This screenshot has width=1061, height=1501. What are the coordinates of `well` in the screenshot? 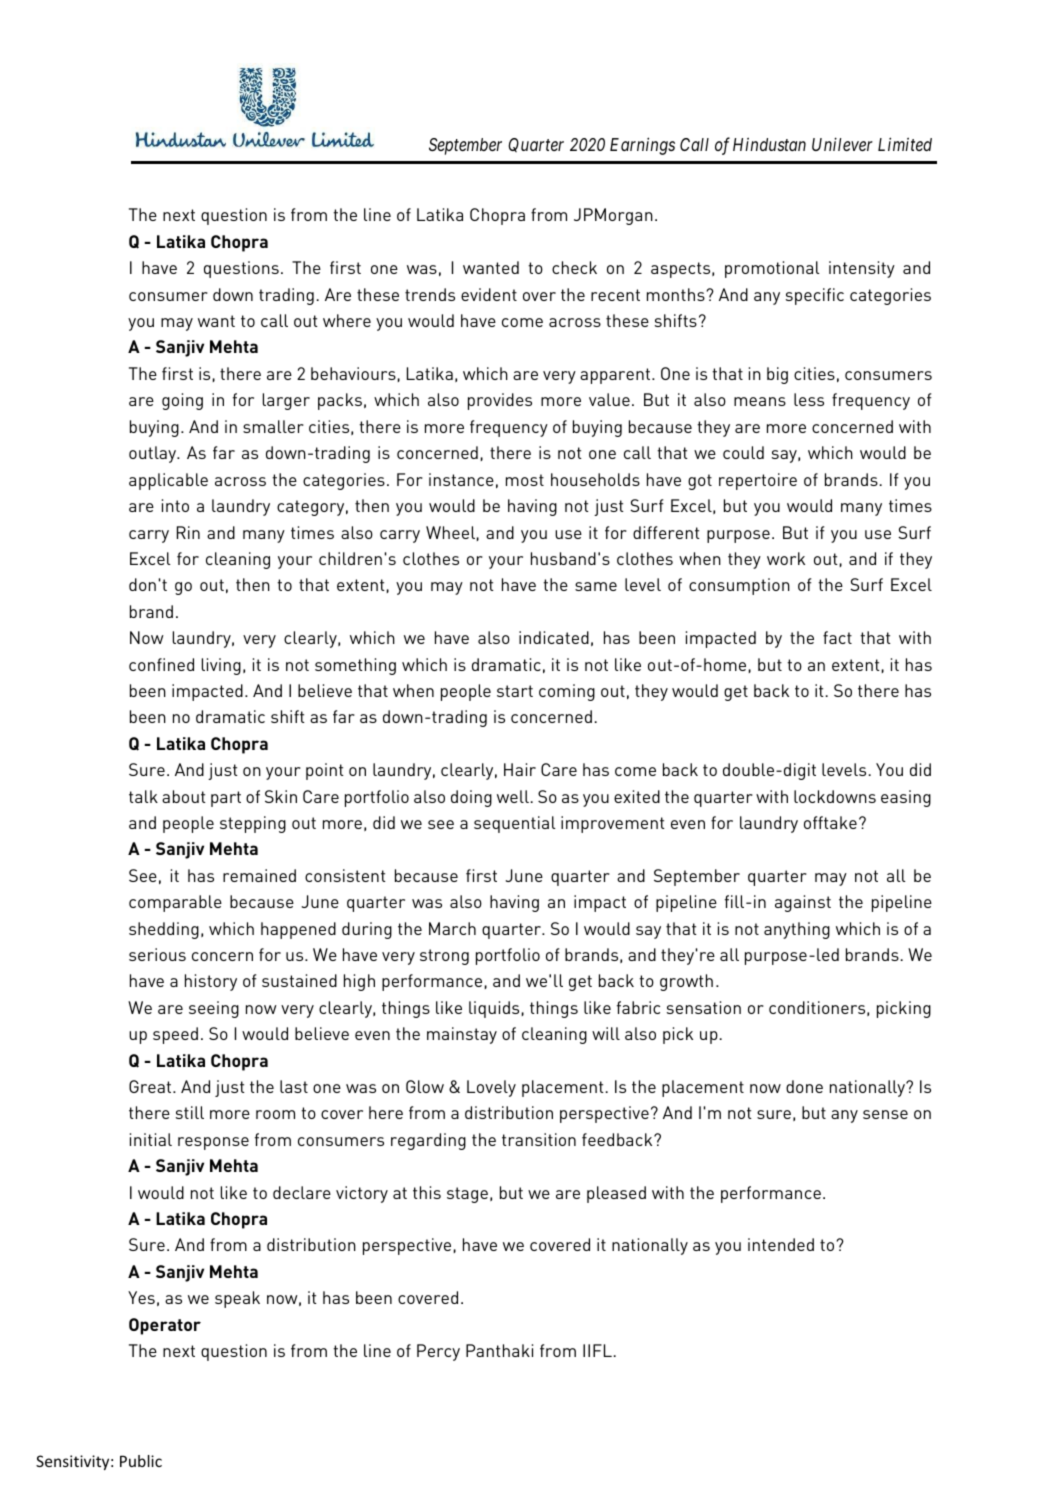 It's located at (513, 796).
